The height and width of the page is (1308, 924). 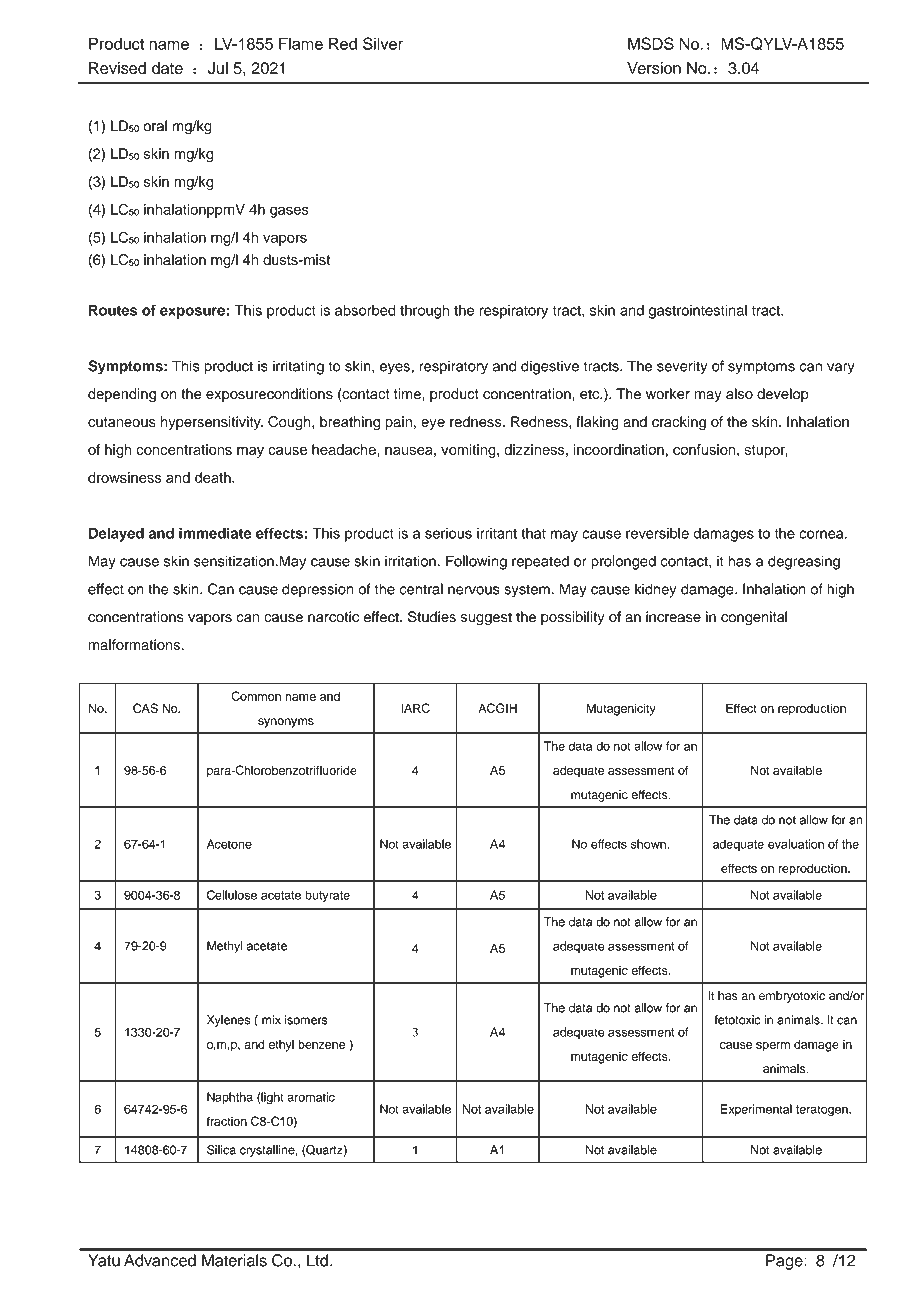 I want to click on Jul, so click(x=218, y=68).
